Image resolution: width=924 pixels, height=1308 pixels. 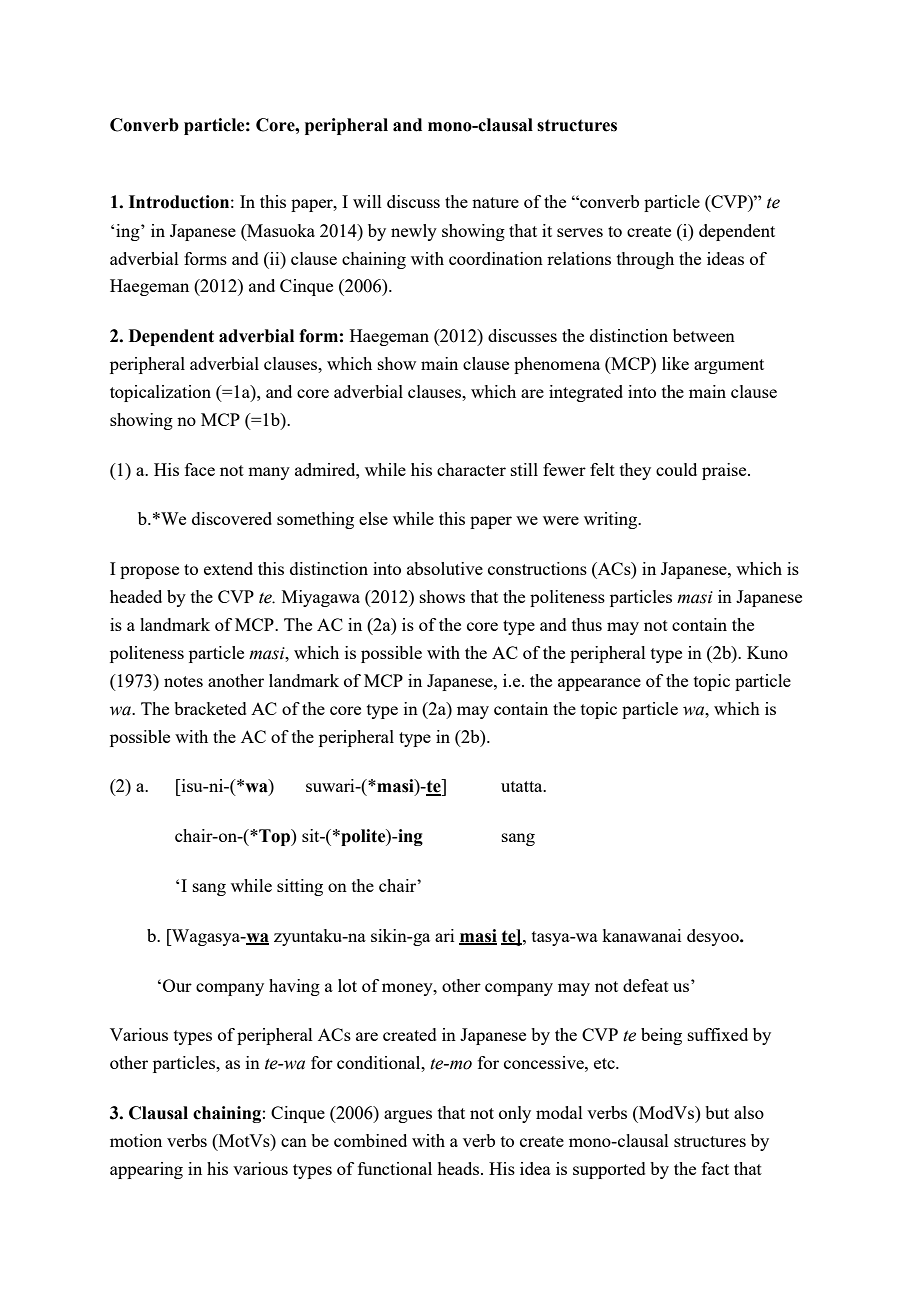 What do you see at coordinates (459, 1168) in the screenshot?
I see `heads` at bounding box center [459, 1168].
